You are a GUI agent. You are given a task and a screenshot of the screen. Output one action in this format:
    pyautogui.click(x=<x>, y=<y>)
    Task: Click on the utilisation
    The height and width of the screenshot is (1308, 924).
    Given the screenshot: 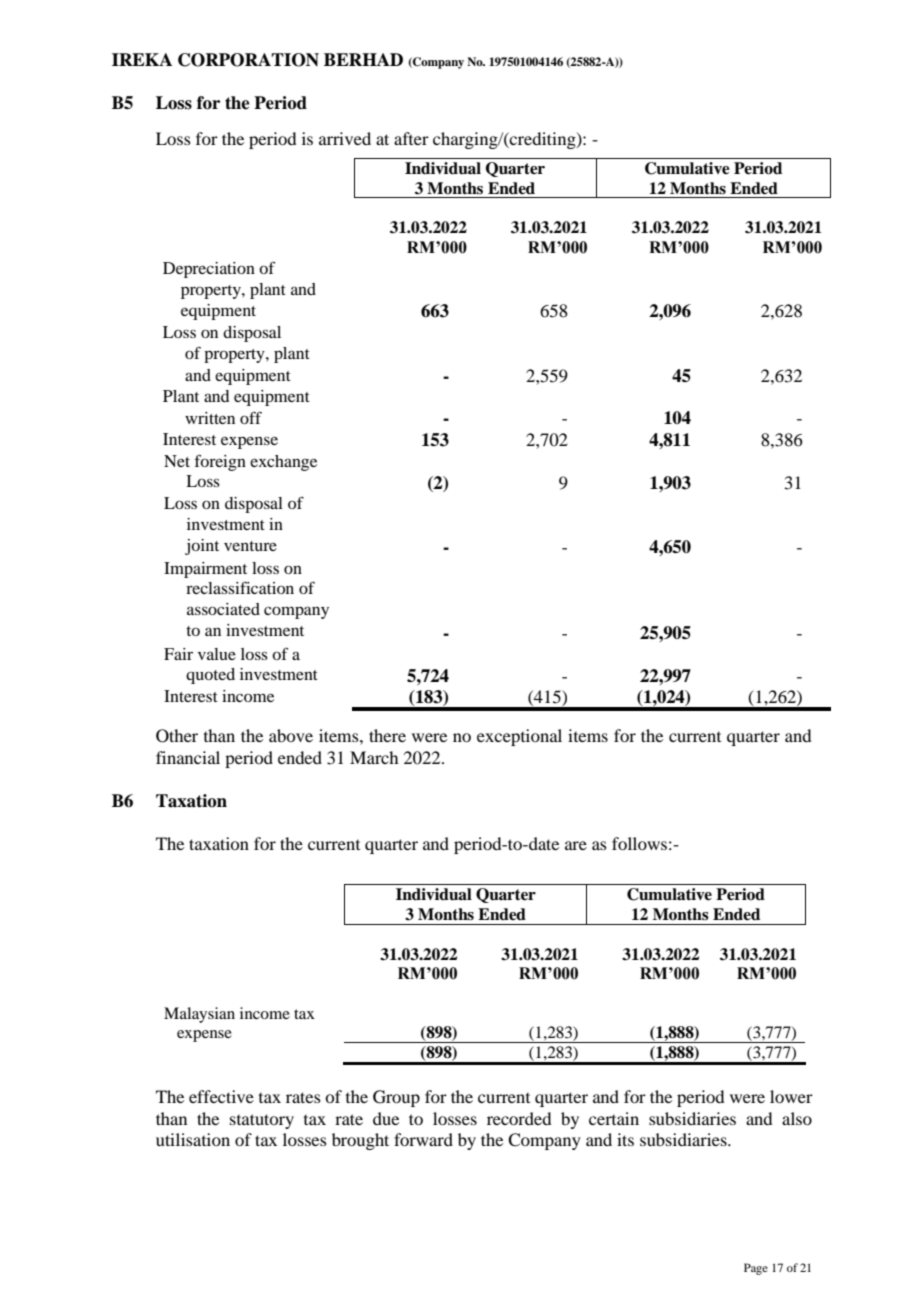 What is the action you would take?
    pyautogui.click(x=193, y=1139)
